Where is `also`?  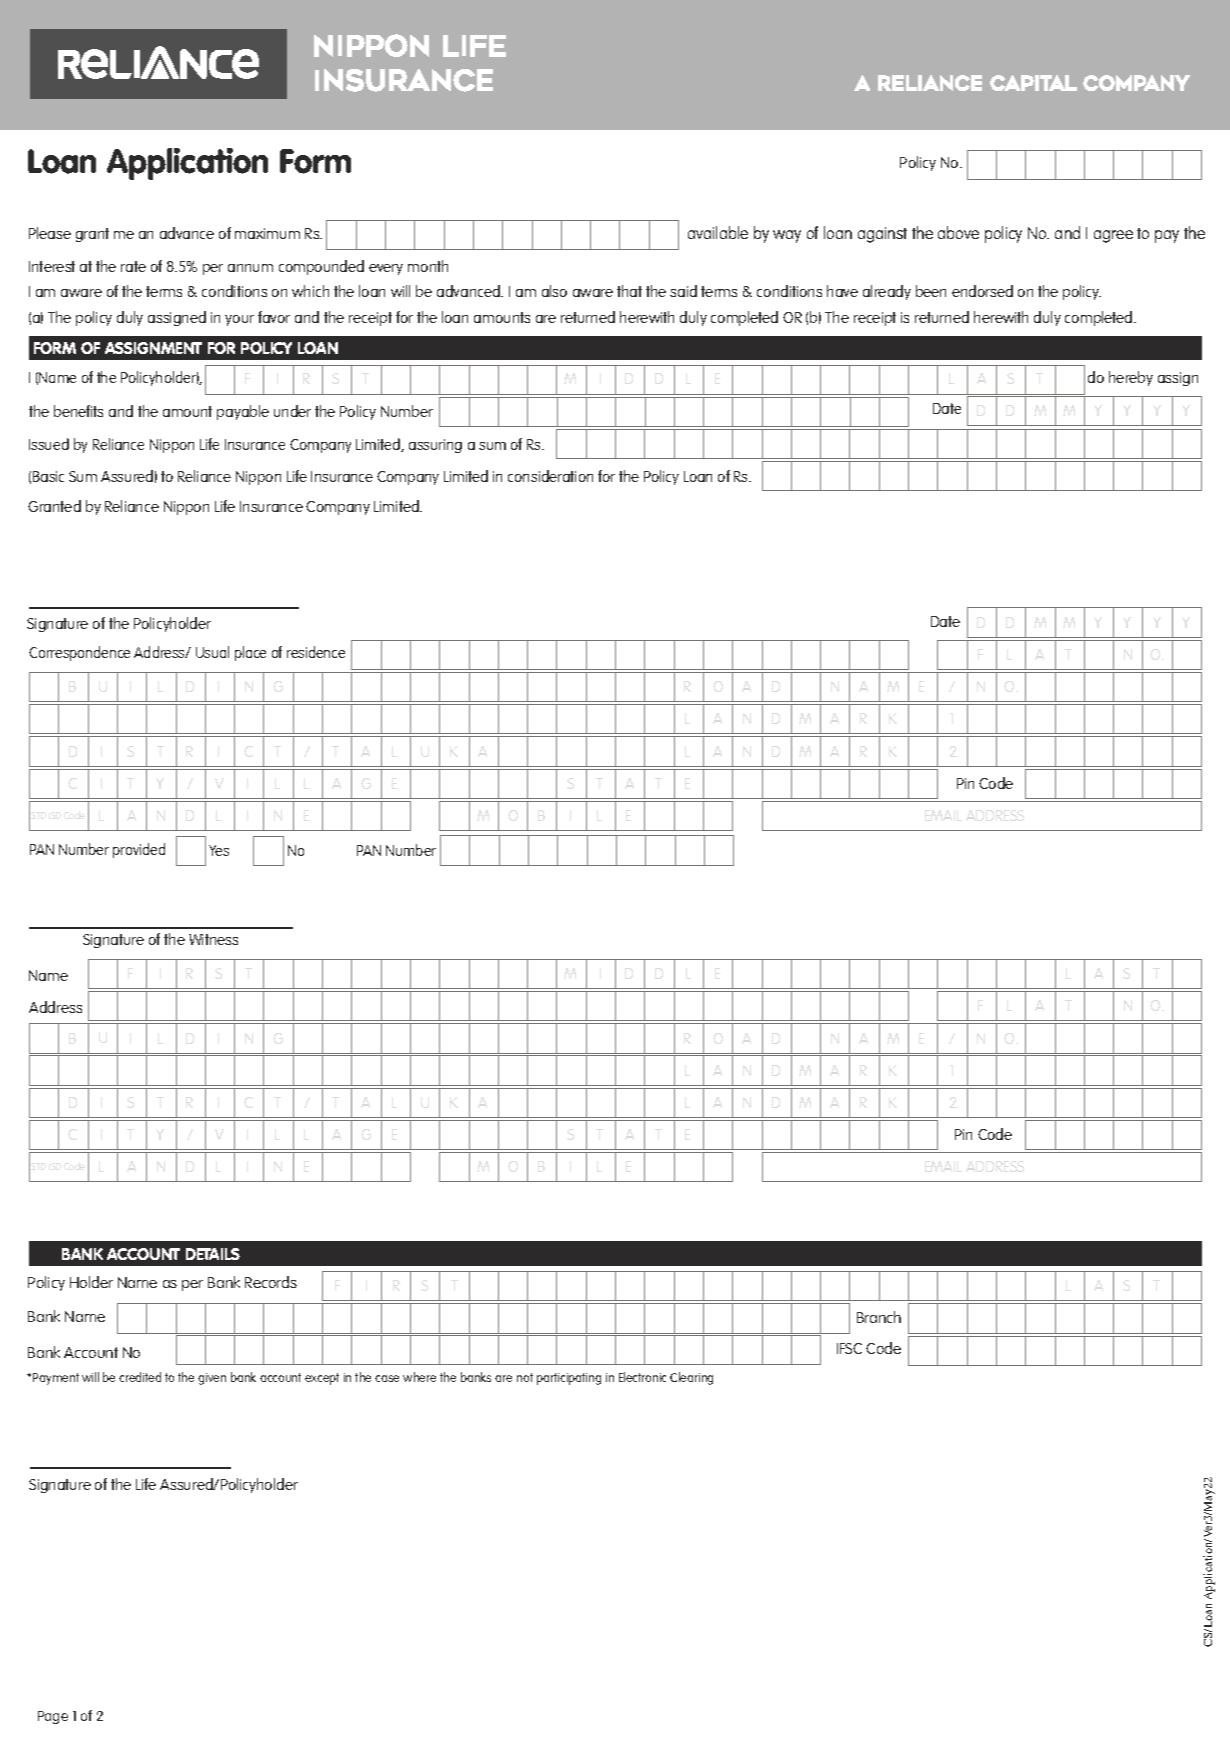 also is located at coordinates (554, 291).
